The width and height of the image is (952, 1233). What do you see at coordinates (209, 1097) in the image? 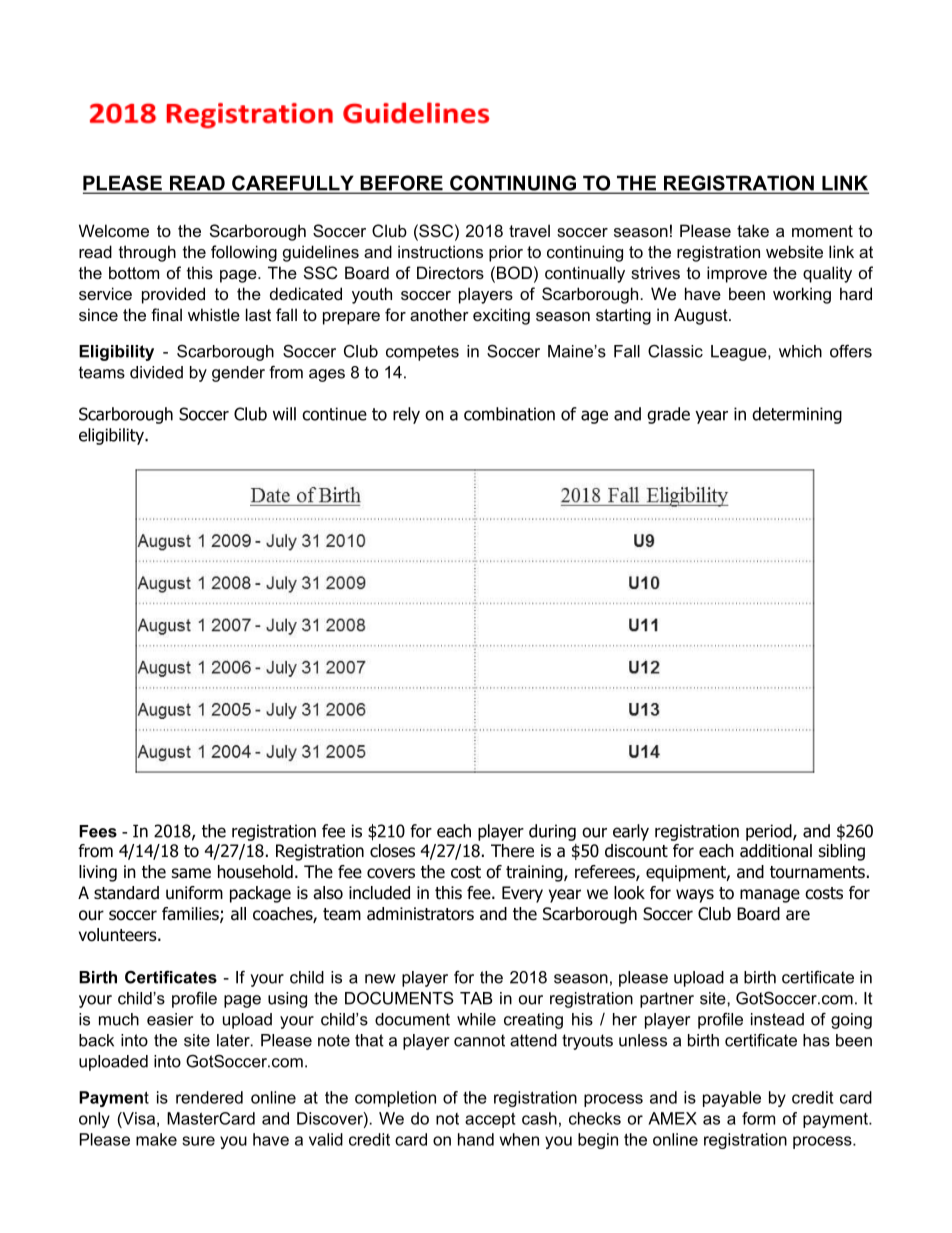
I see `rendered` at bounding box center [209, 1097].
